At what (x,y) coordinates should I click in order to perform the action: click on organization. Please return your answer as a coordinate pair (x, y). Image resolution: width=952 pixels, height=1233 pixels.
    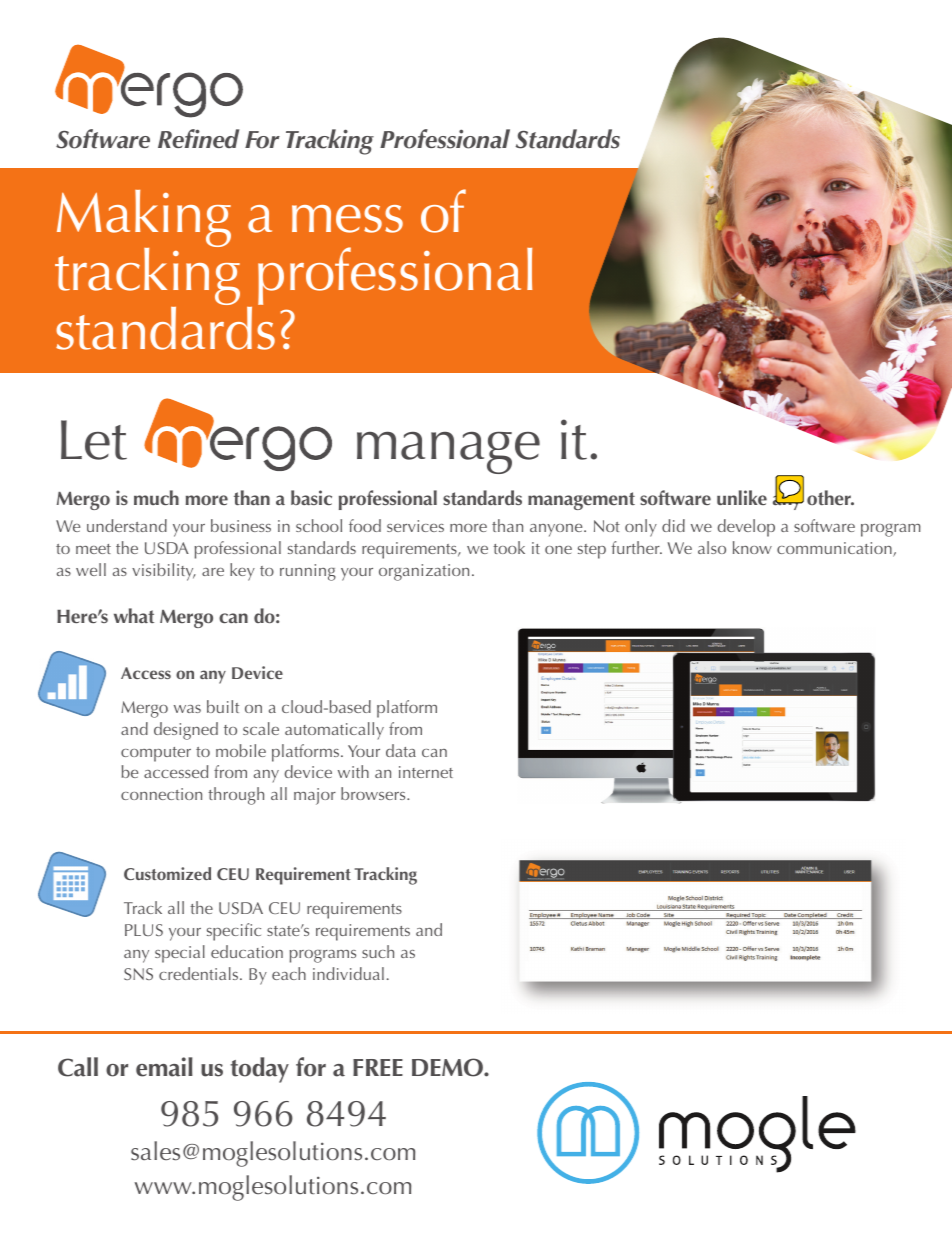
    Looking at the image, I should click on (424, 572).
